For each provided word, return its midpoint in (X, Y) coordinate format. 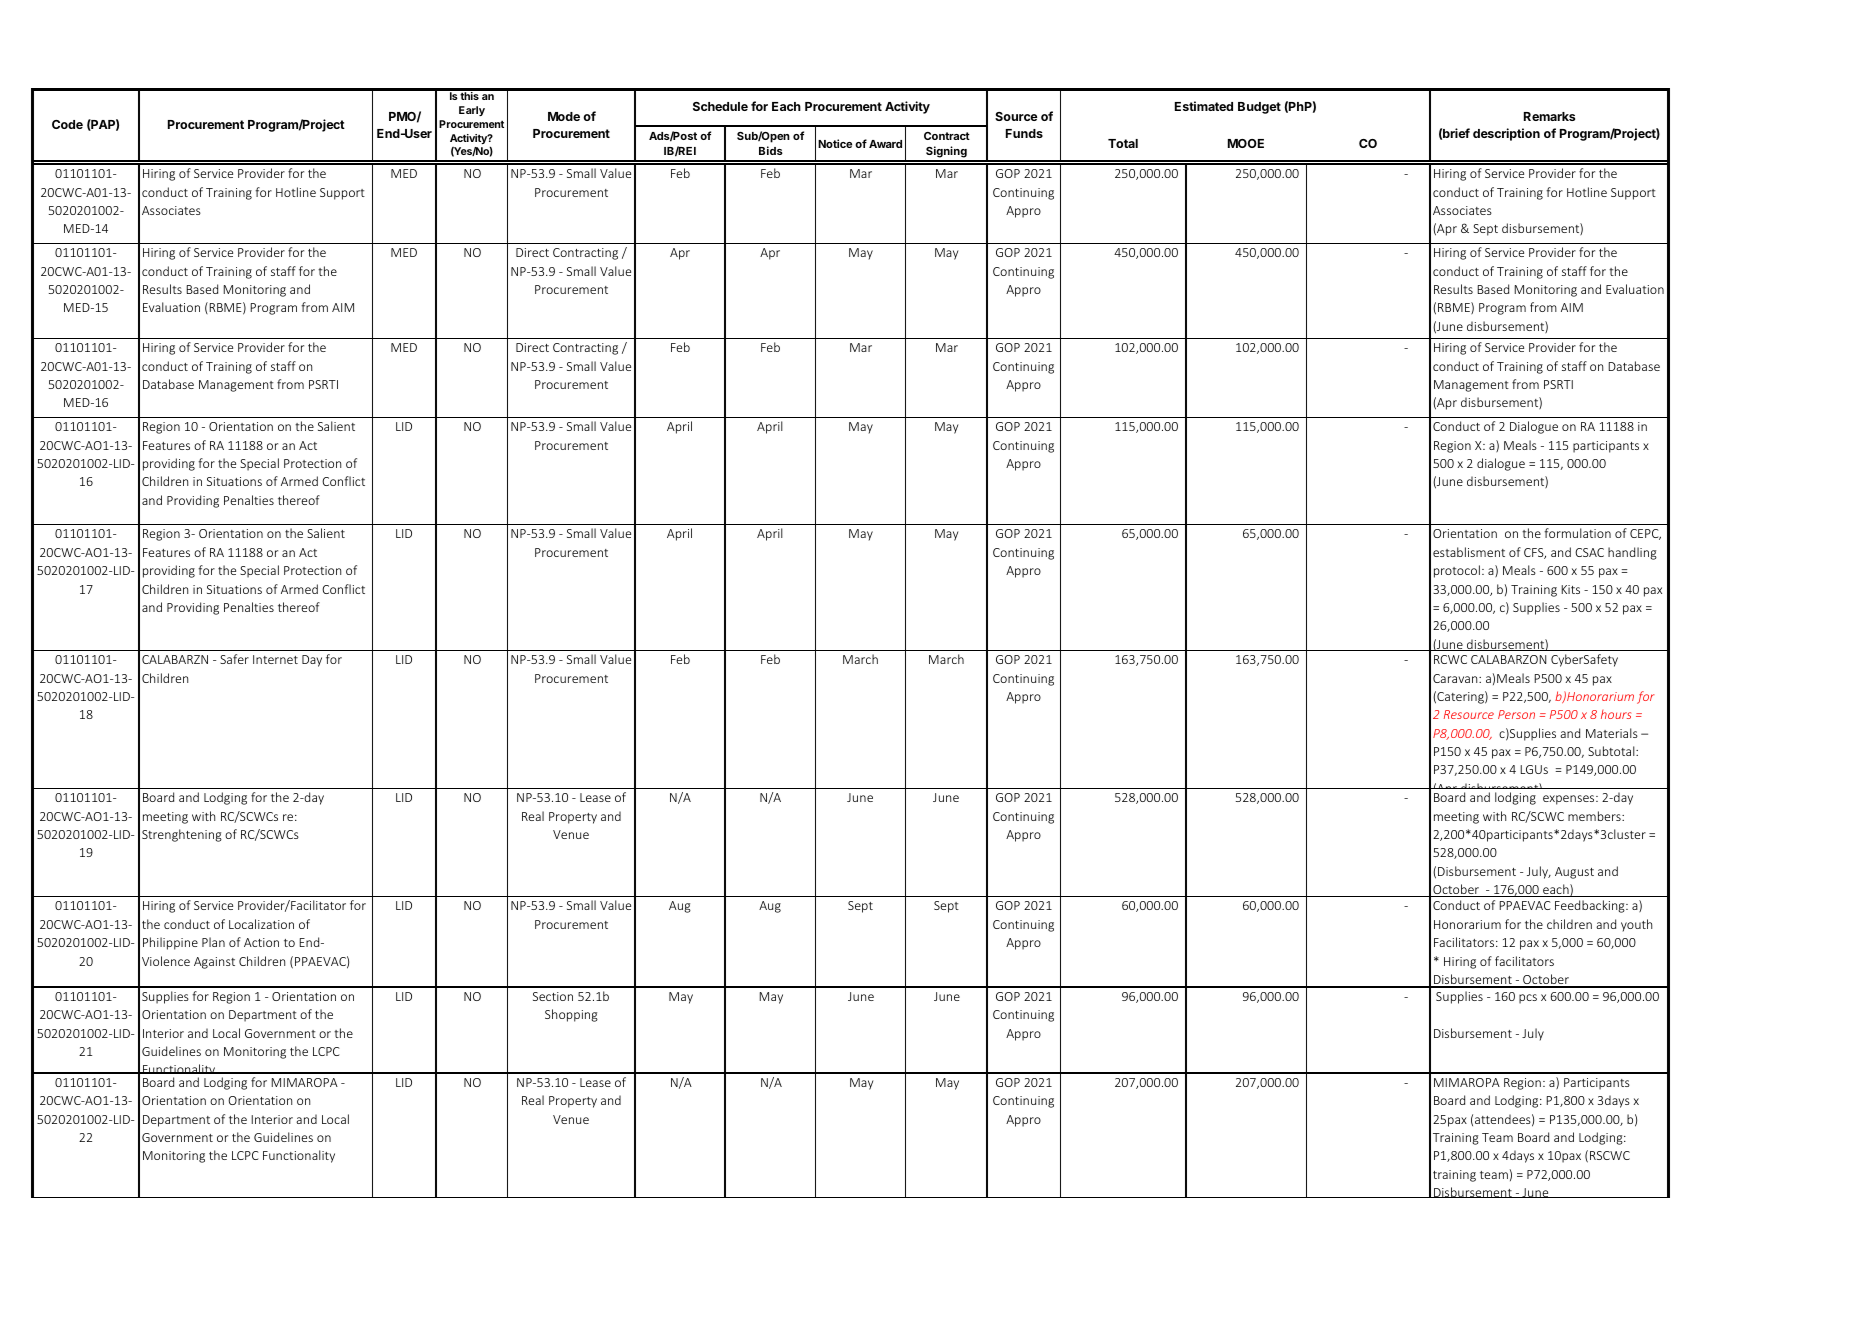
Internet (275, 659)
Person (1516, 714)
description (1506, 134)
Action (261, 942)
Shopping (571, 1015)
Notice (835, 143)
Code (67, 124)
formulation (1577, 533)
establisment (1469, 552)
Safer (234, 659)
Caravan (1456, 678)
